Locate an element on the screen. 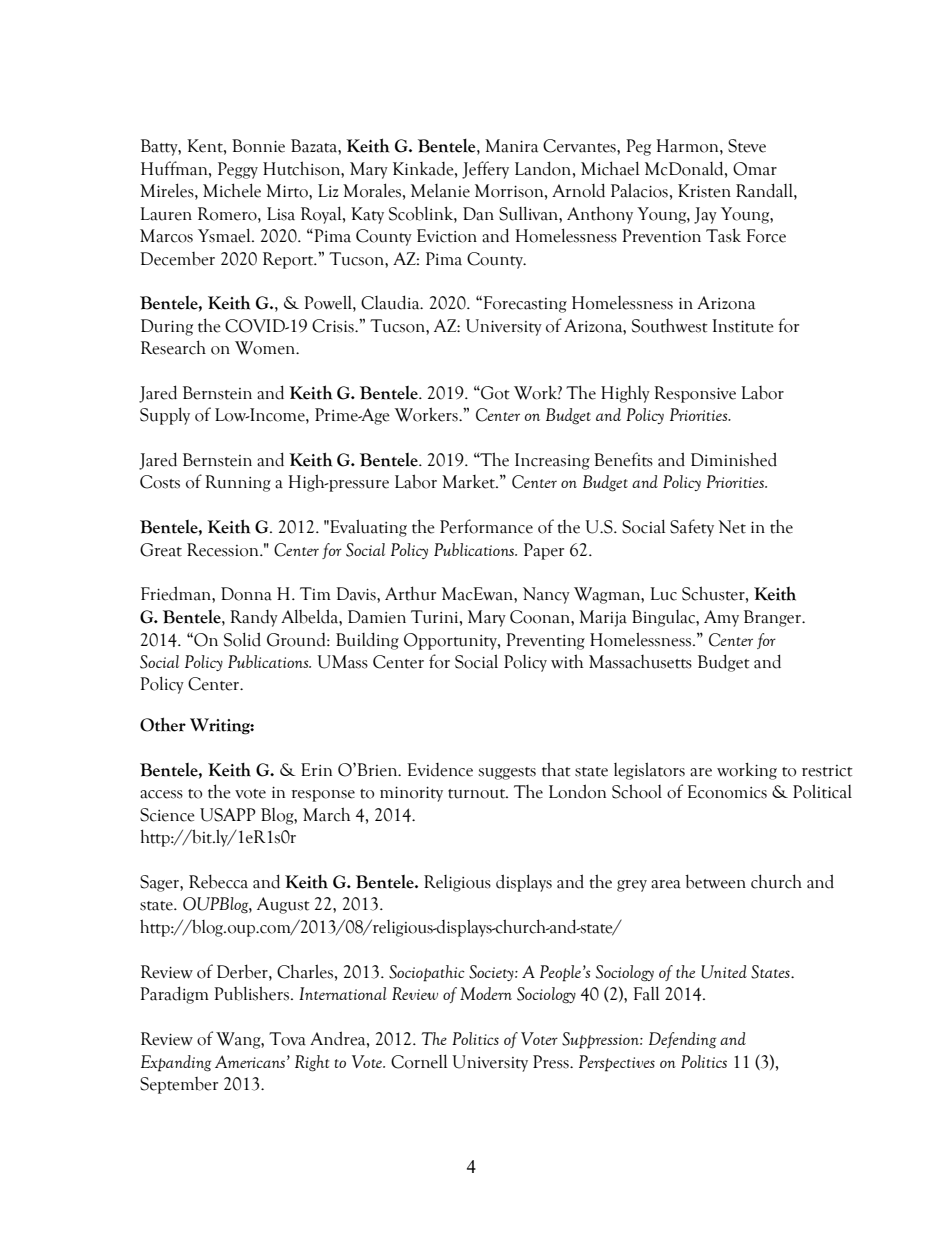  Amy is located at coordinates (721, 618).
